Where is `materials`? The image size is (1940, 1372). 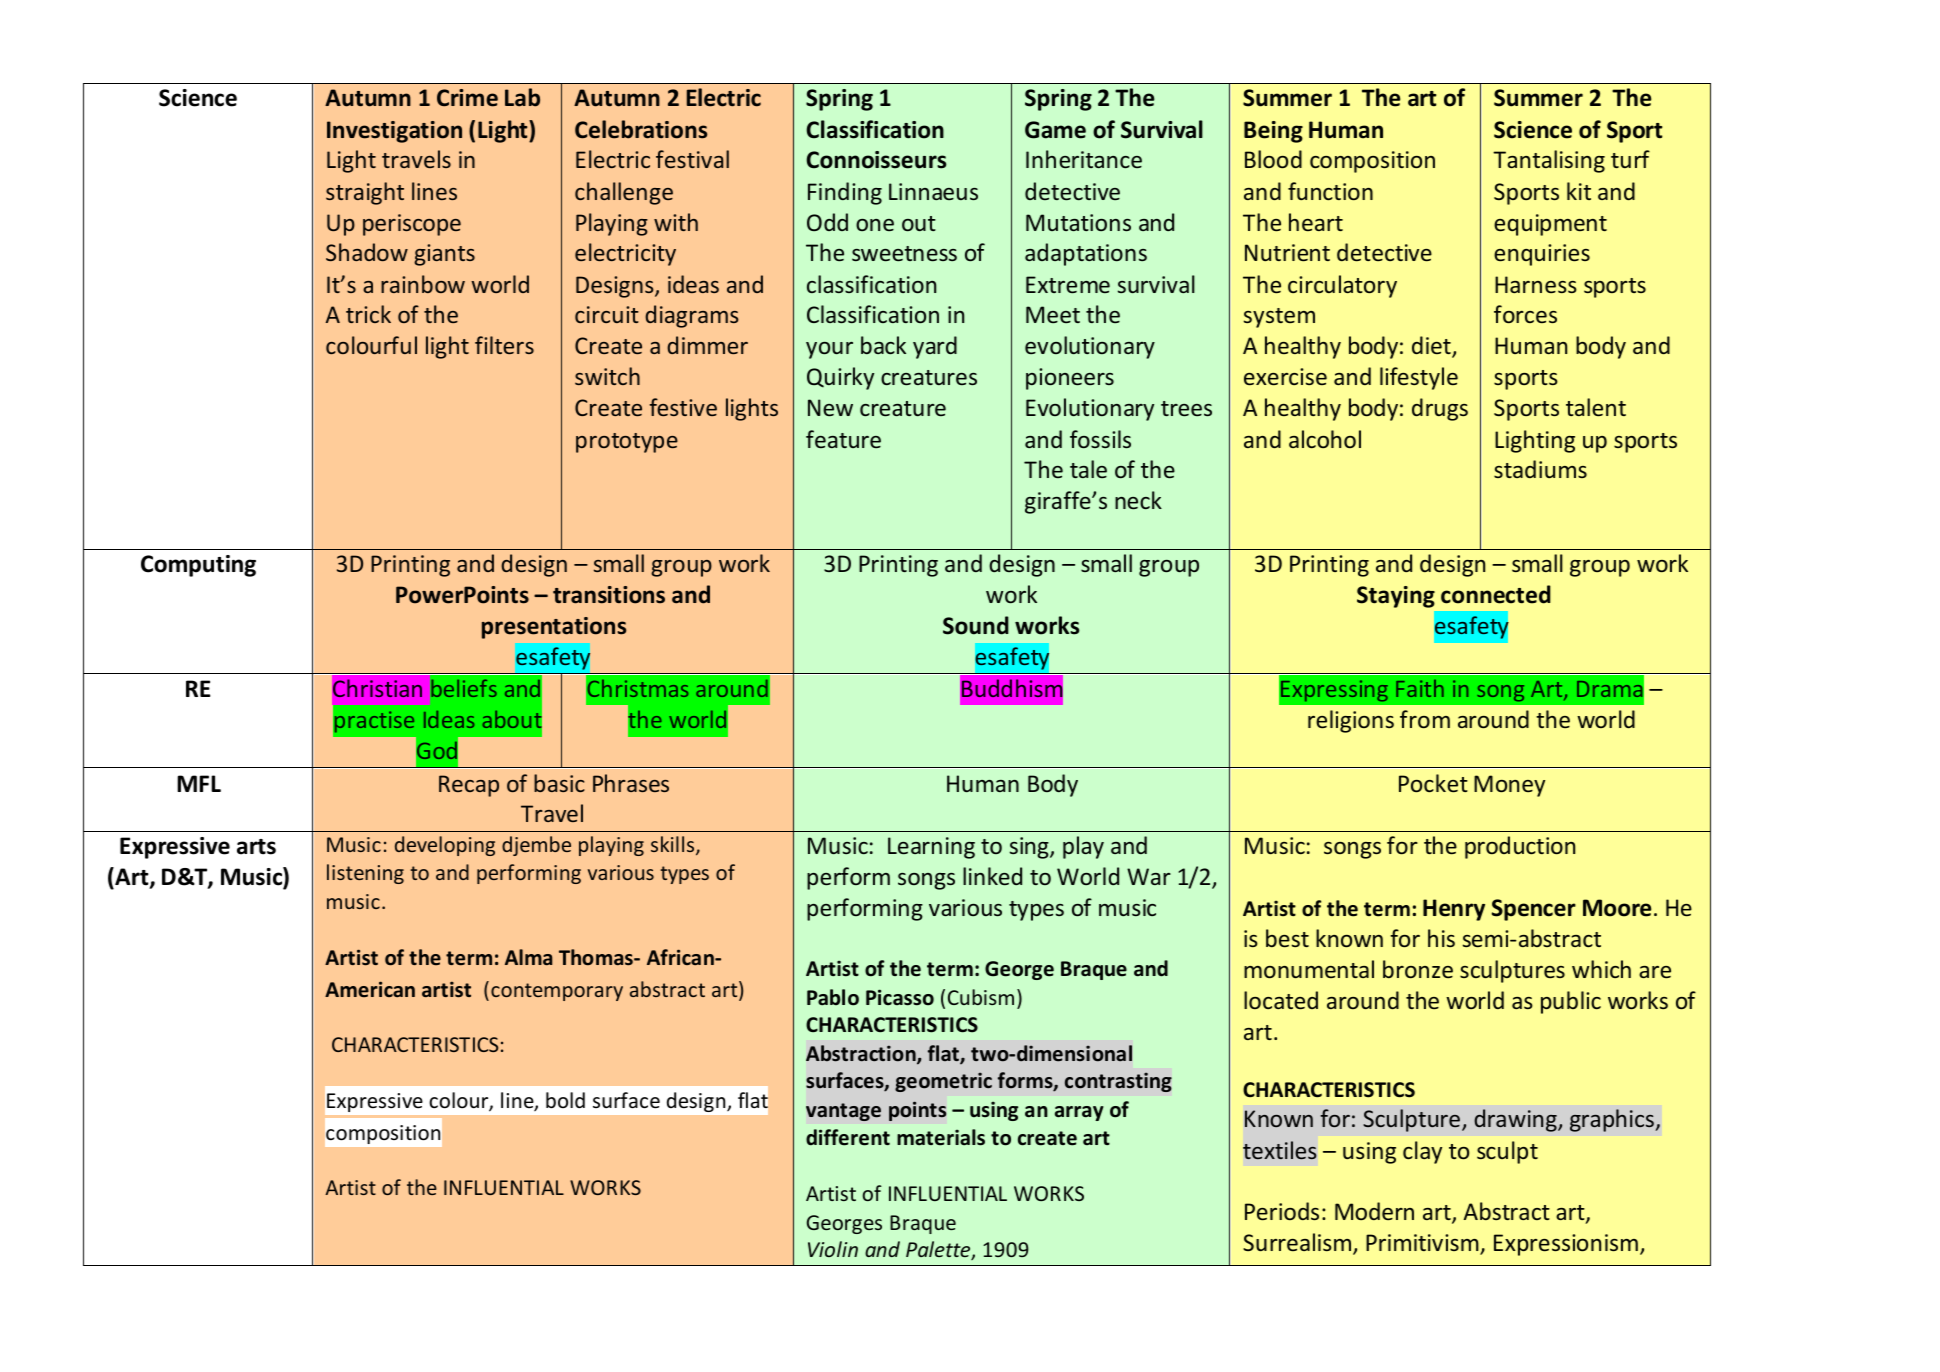
materials is located at coordinates (941, 1137).
